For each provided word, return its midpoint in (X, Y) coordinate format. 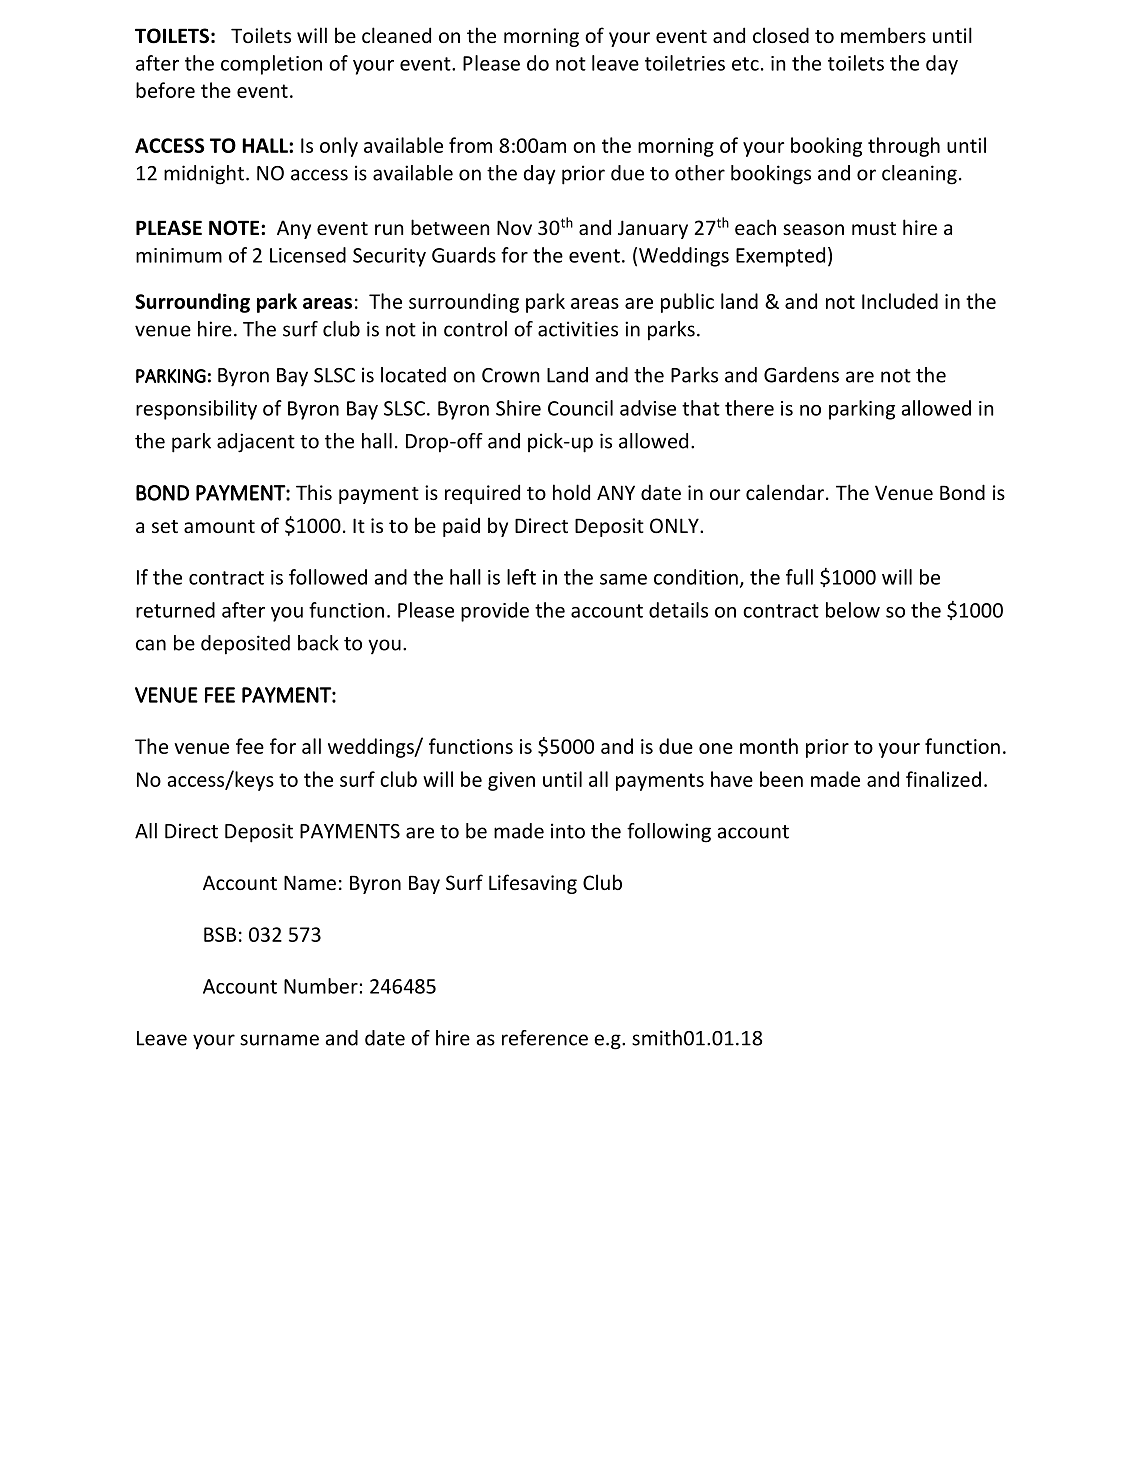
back (318, 643)
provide (495, 612)
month (769, 746)
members (883, 35)
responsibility (196, 410)
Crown (510, 375)
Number (321, 986)
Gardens (801, 375)
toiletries (685, 63)
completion (271, 65)
